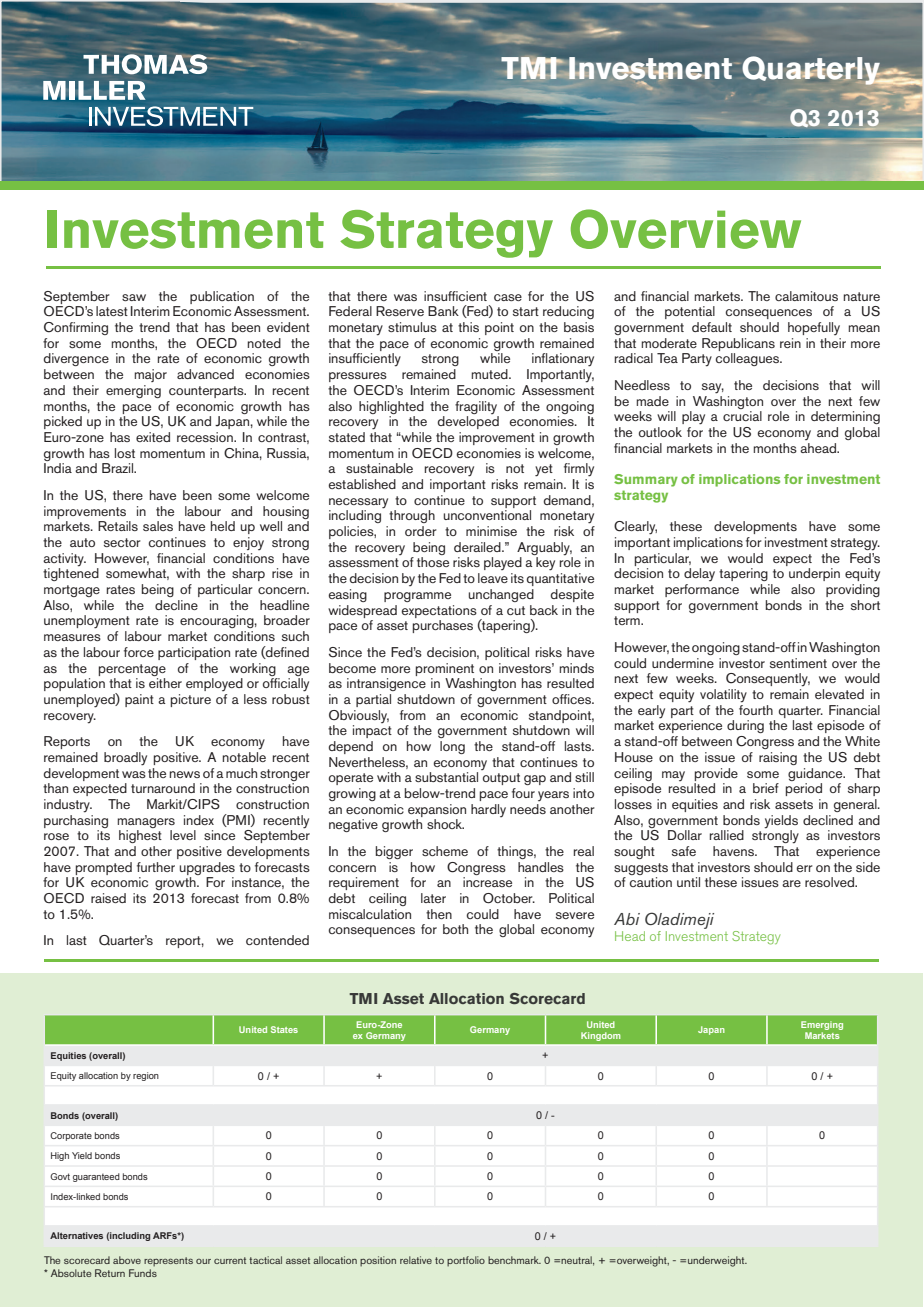  What do you see at coordinates (146, 1076) in the page?
I see `region` at bounding box center [146, 1076].
